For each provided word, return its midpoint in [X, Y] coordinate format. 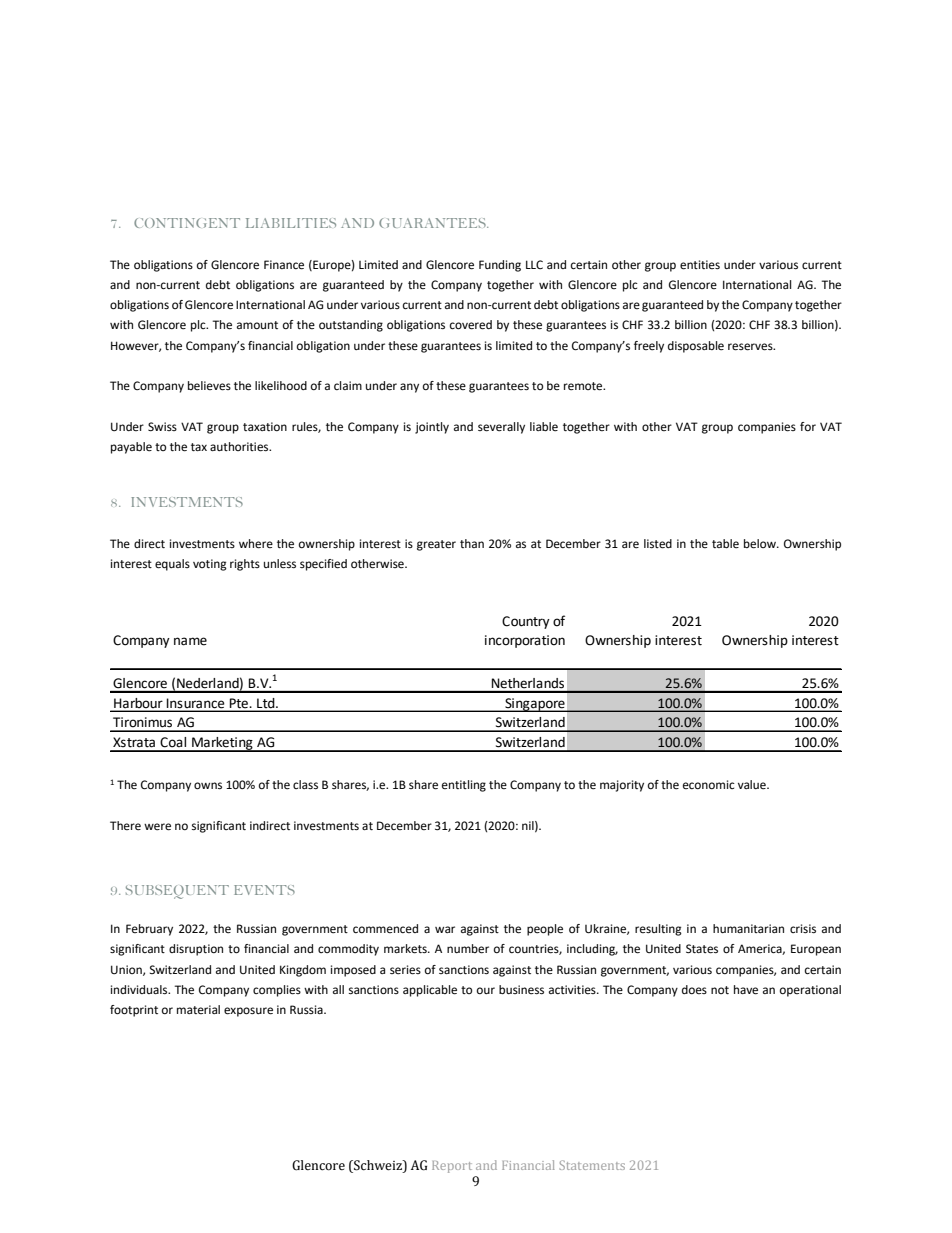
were [157, 827]
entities [700, 265]
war [445, 929]
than [472, 543]
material [198, 1009]
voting [210, 565]
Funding [500, 266]
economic [709, 784]
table [725, 544]
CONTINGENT [187, 223]
